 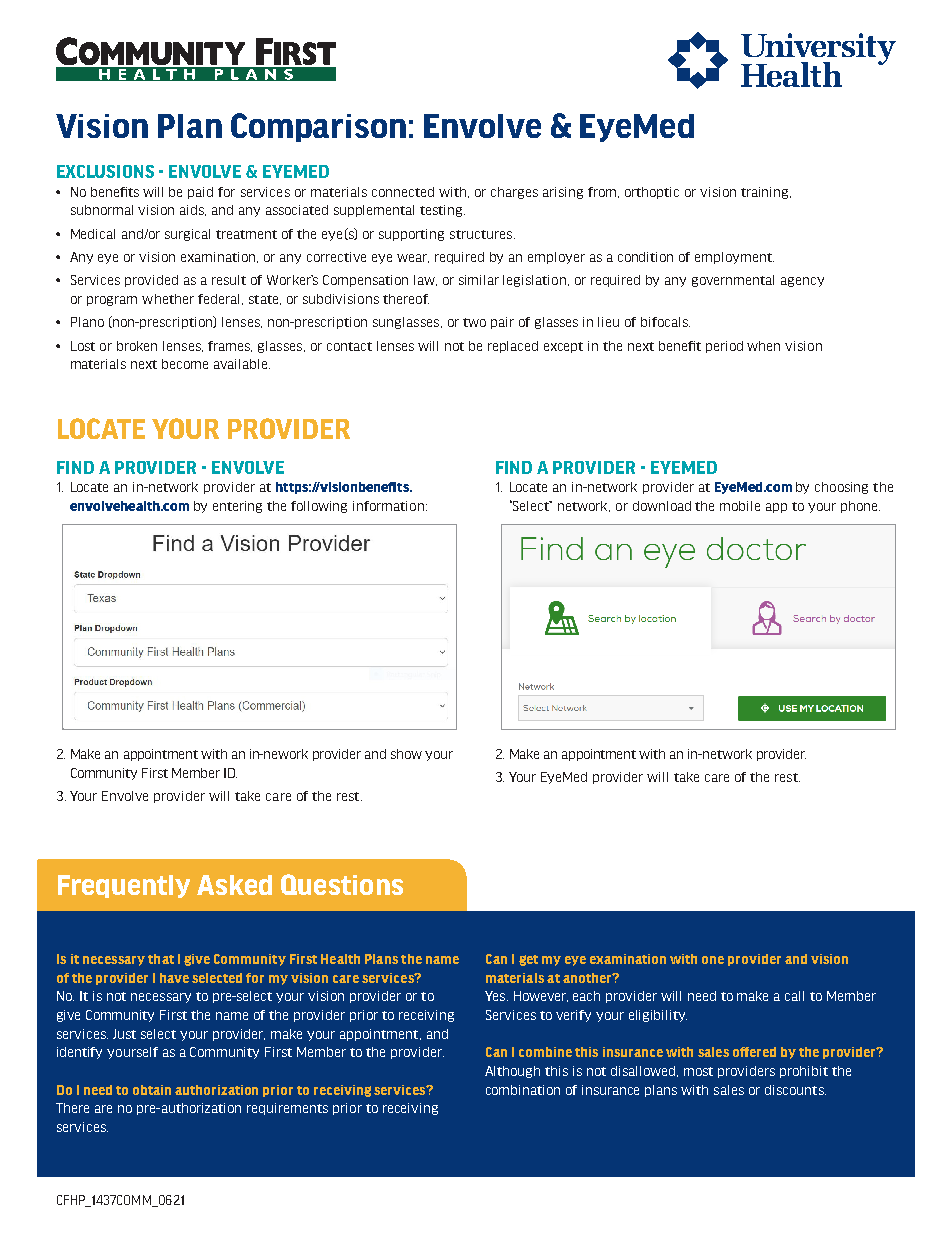 What do you see at coordinates (512, 1072) in the screenshot?
I see `Although` at bounding box center [512, 1072].
